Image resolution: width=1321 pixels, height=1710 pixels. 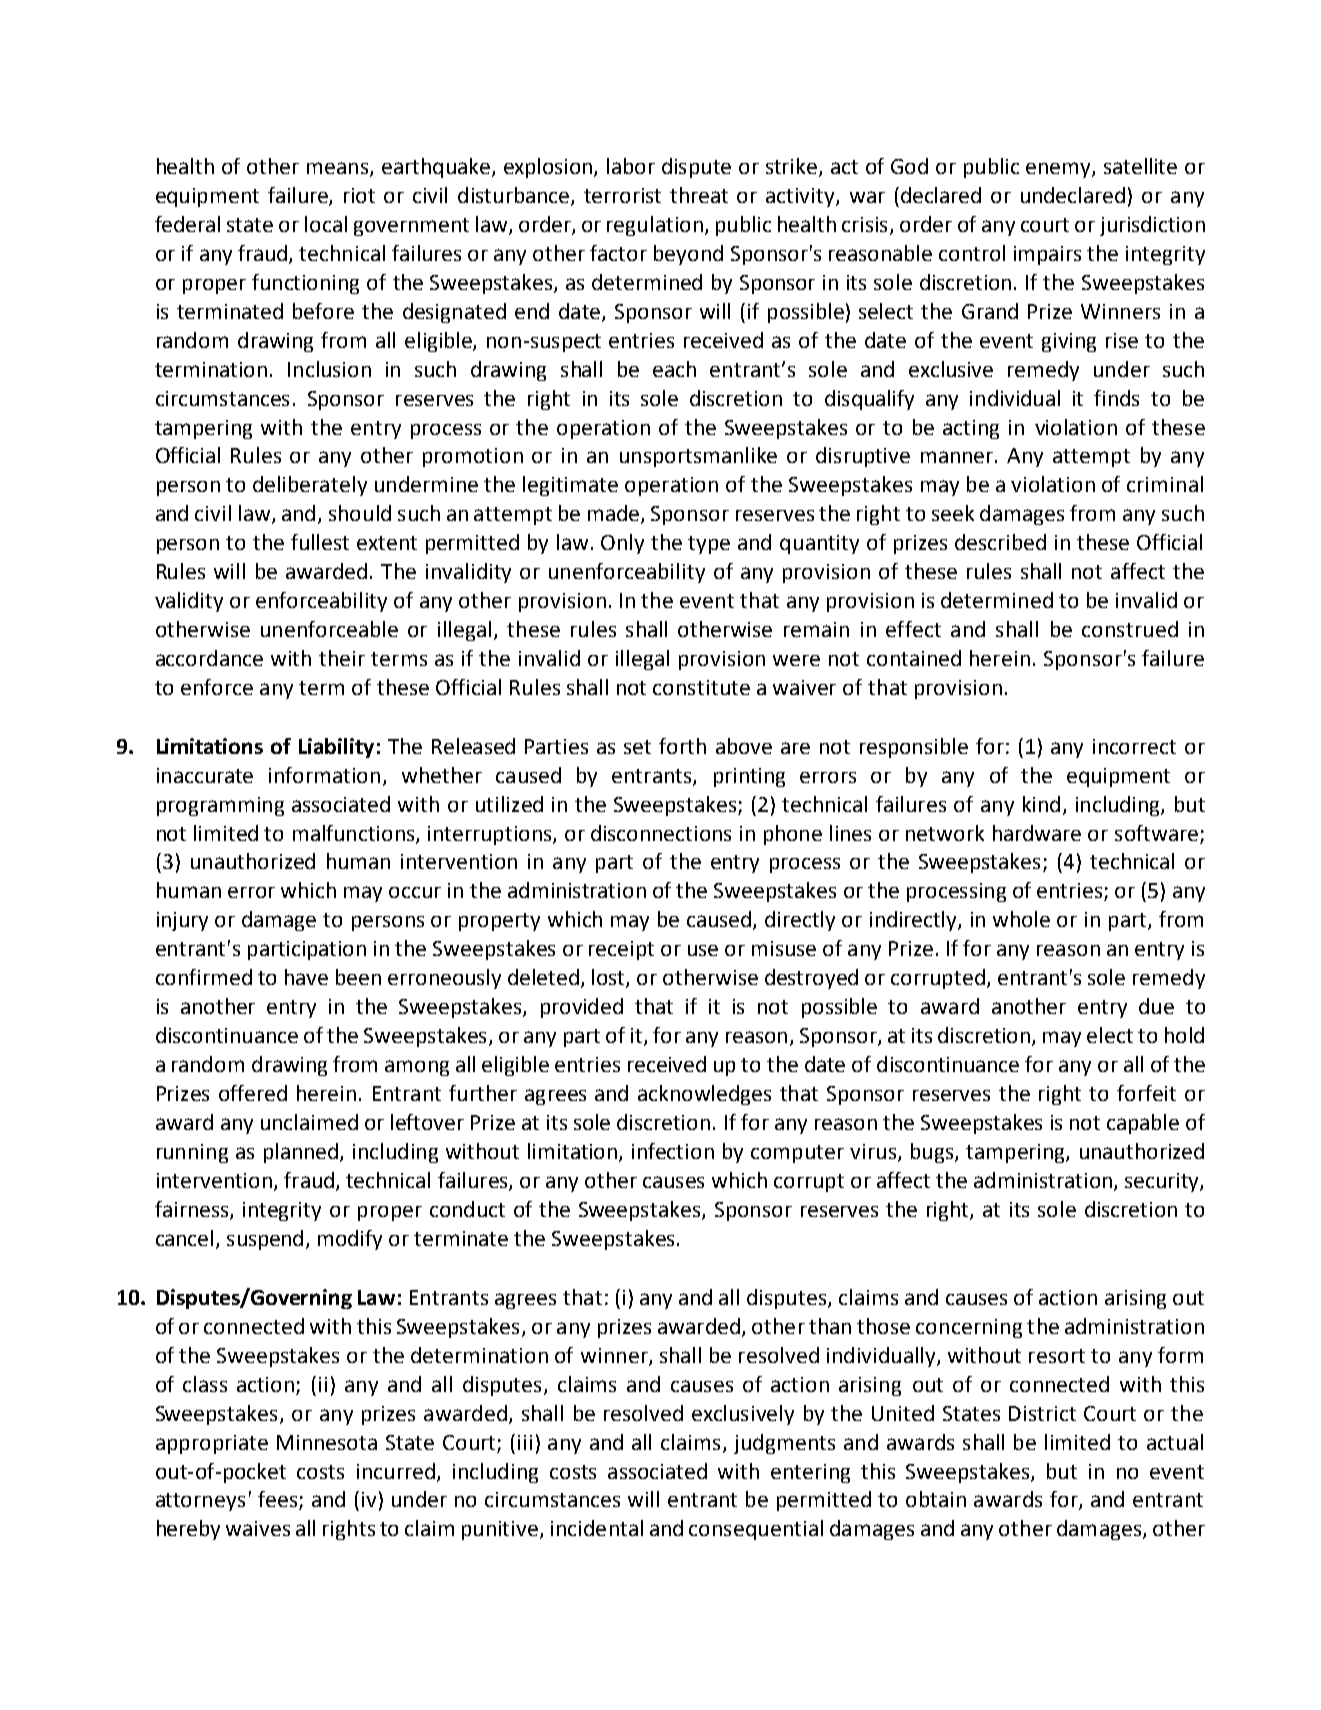 What do you see at coordinates (756, 1530) in the screenshot?
I see `consequential` at bounding box center [756, 1530].
